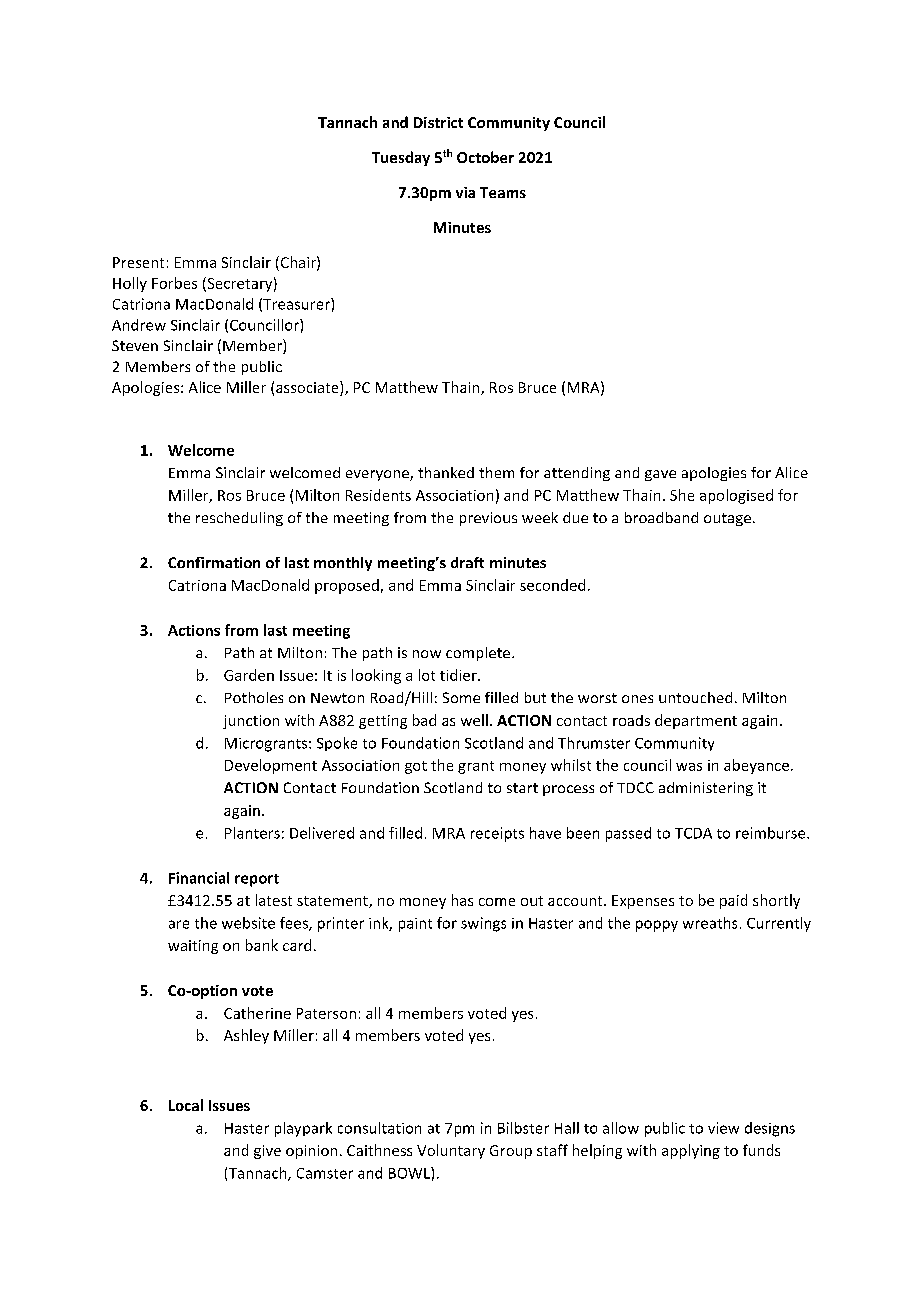 The image size is (924, 1308). I want to click on Teams, so click(503, 192).
